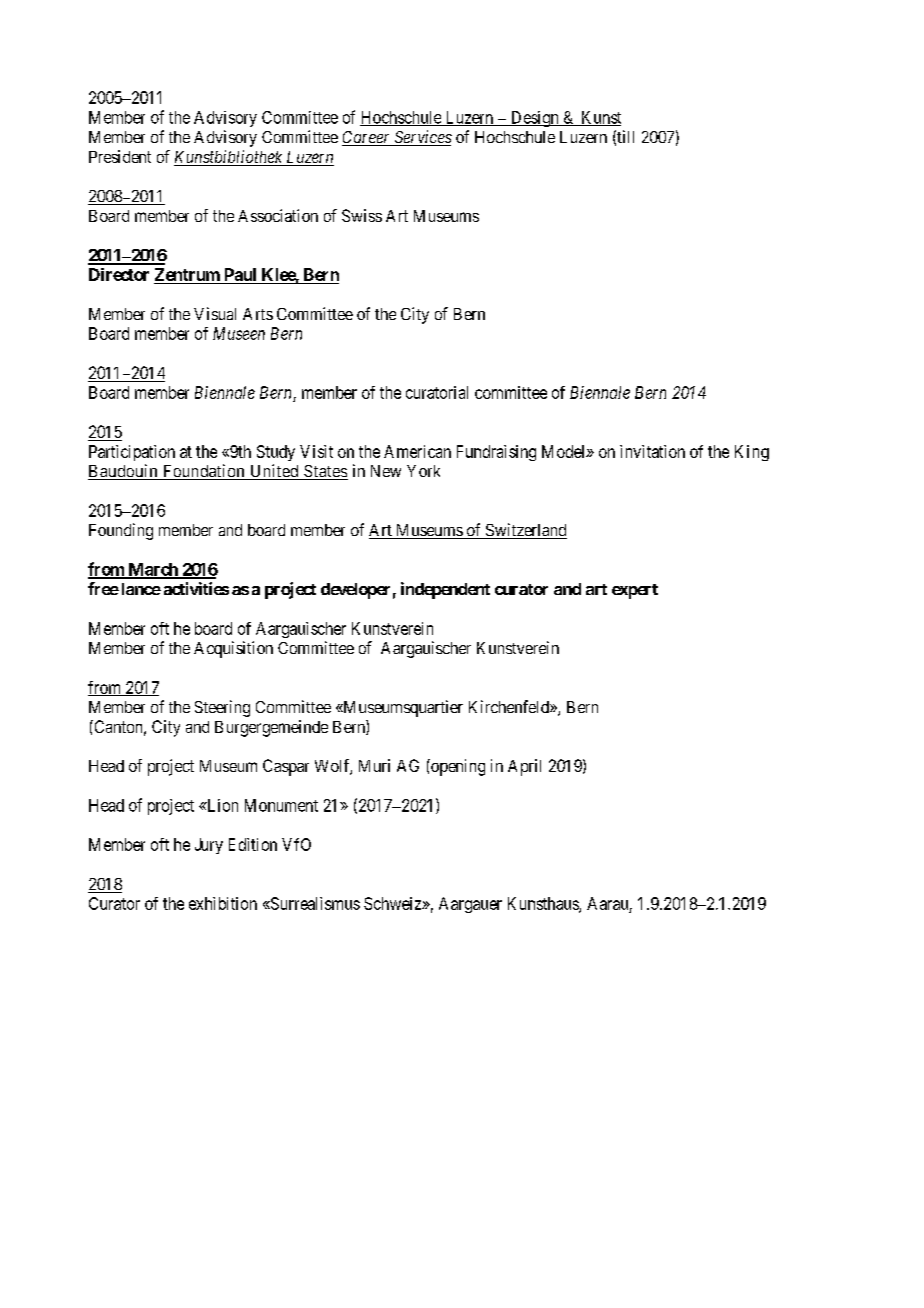  What do you see at coordinates (253, 844) in the document?
I see `Edition` at bounding box center [253, 844].
